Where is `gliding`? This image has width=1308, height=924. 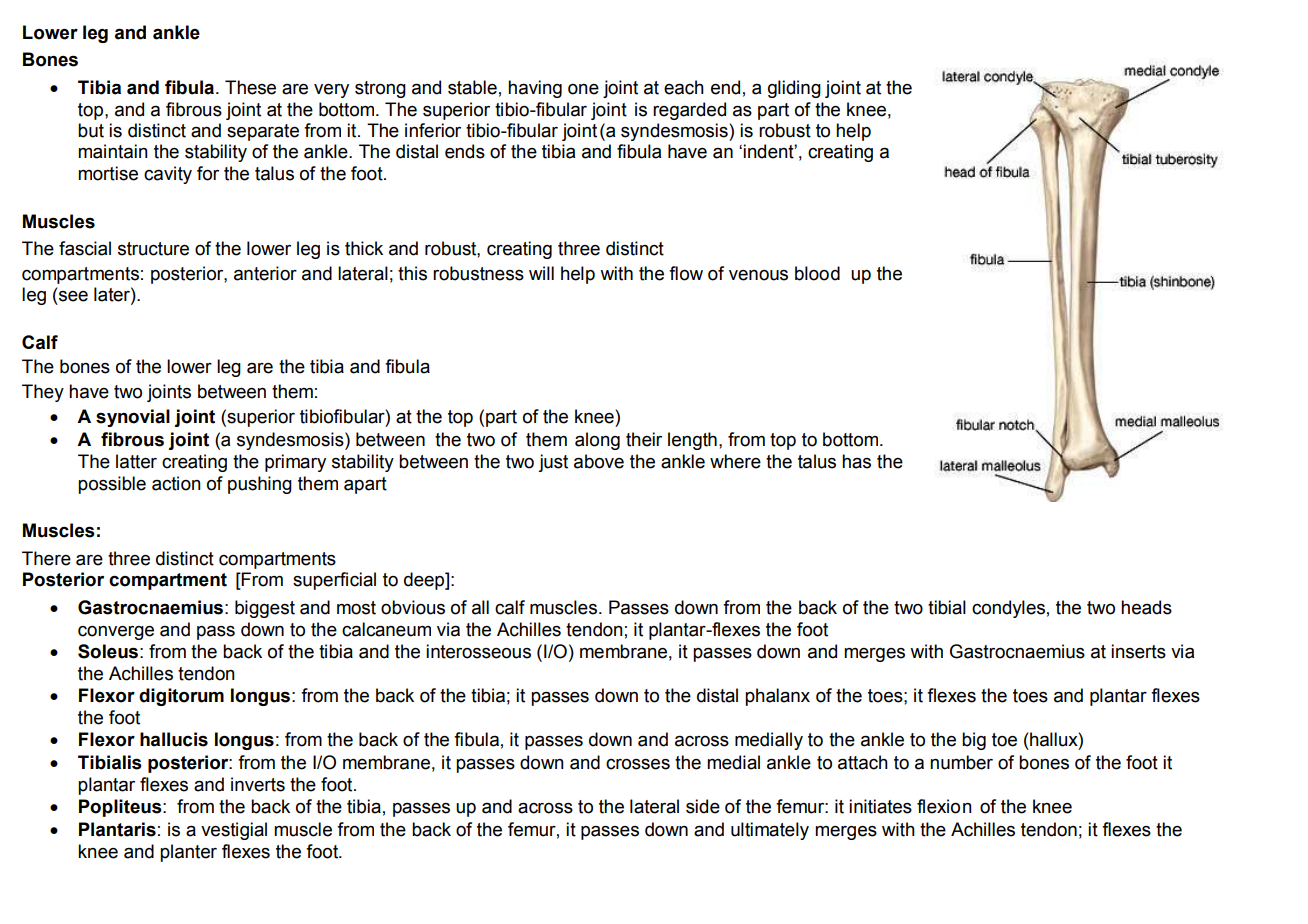 gliding is located at coordinates (794, 89).
